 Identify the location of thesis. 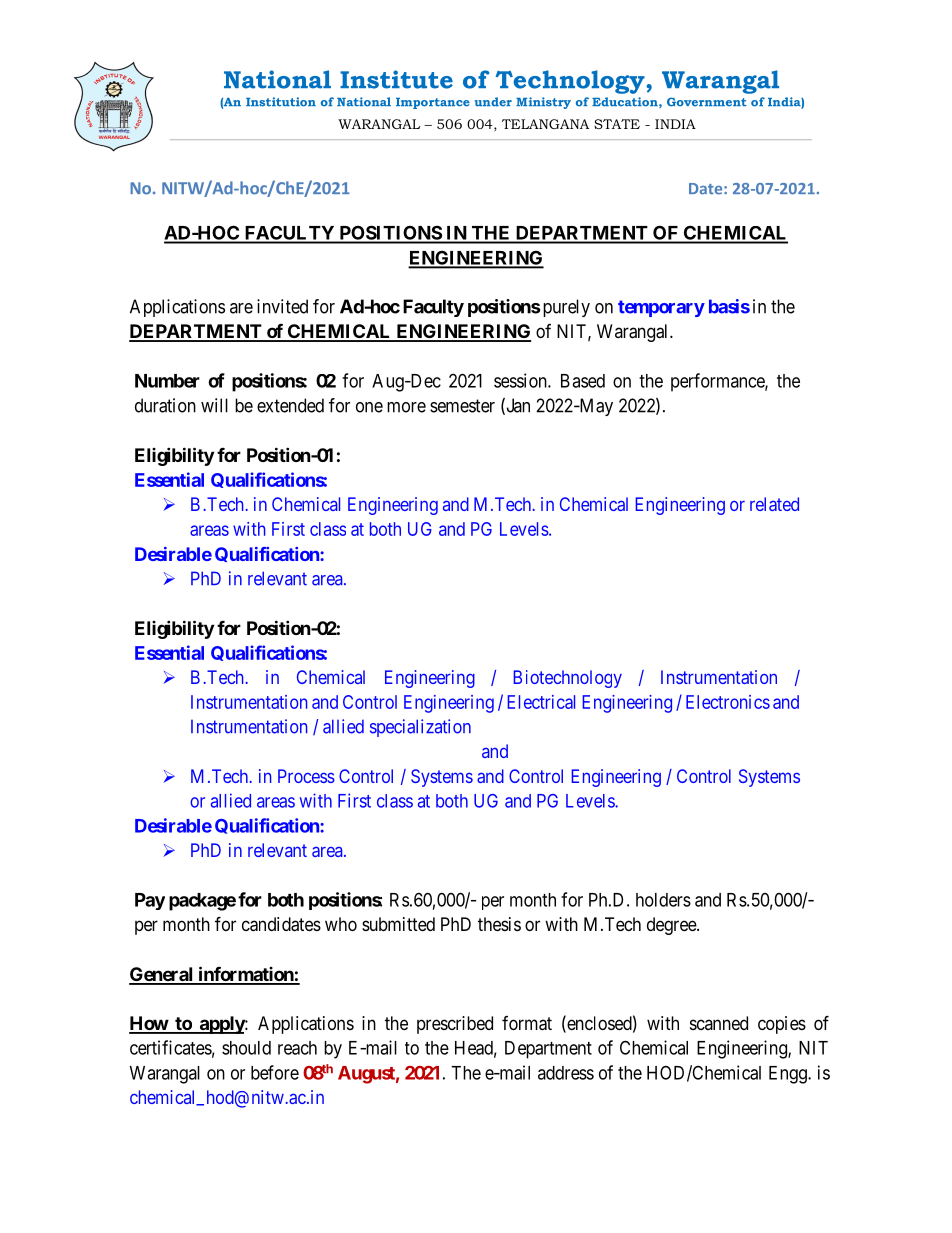
(499, 924).
